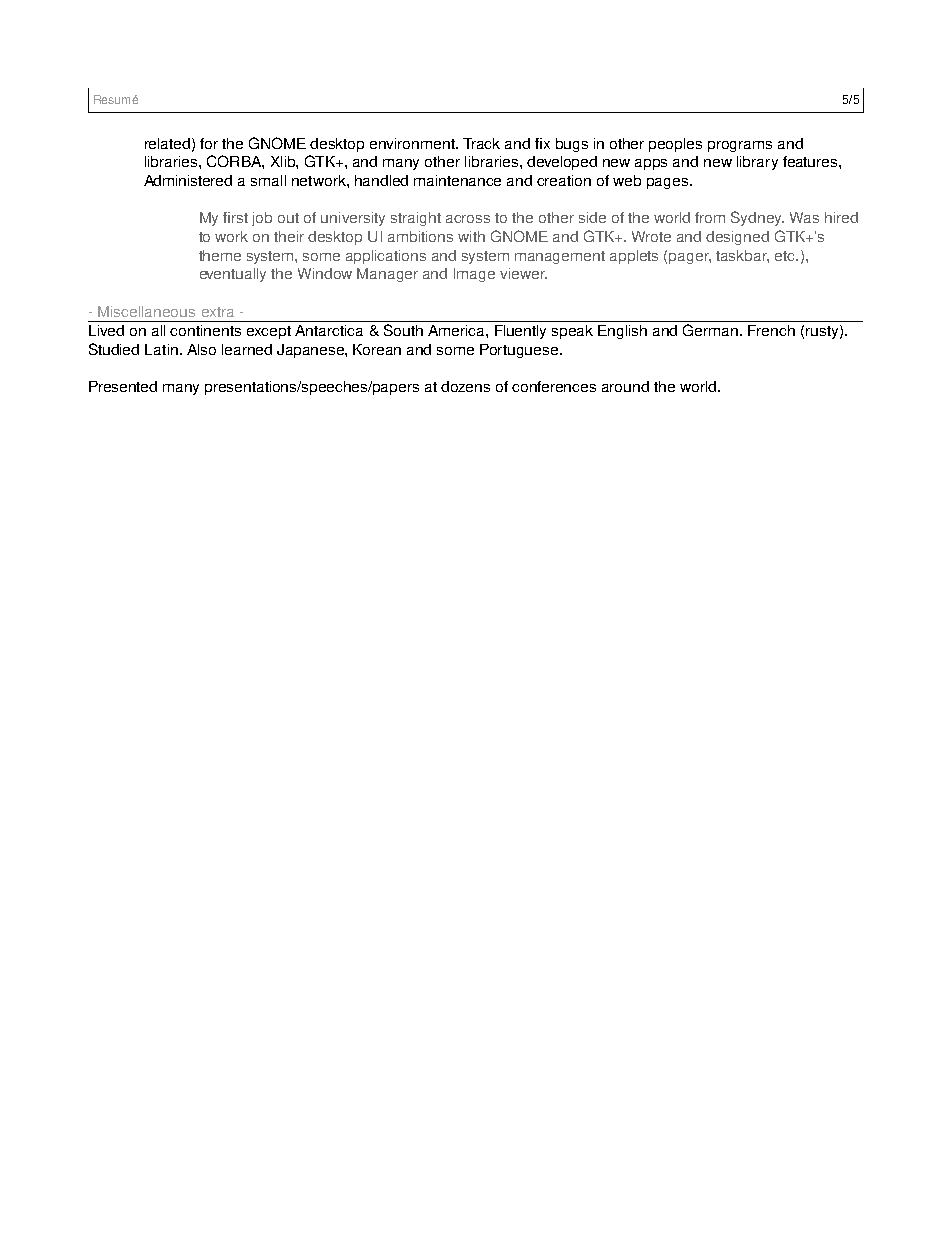  What do you see at coordinates (457, 330) in the page?
I see `America` at bounding box center [457, 330].
